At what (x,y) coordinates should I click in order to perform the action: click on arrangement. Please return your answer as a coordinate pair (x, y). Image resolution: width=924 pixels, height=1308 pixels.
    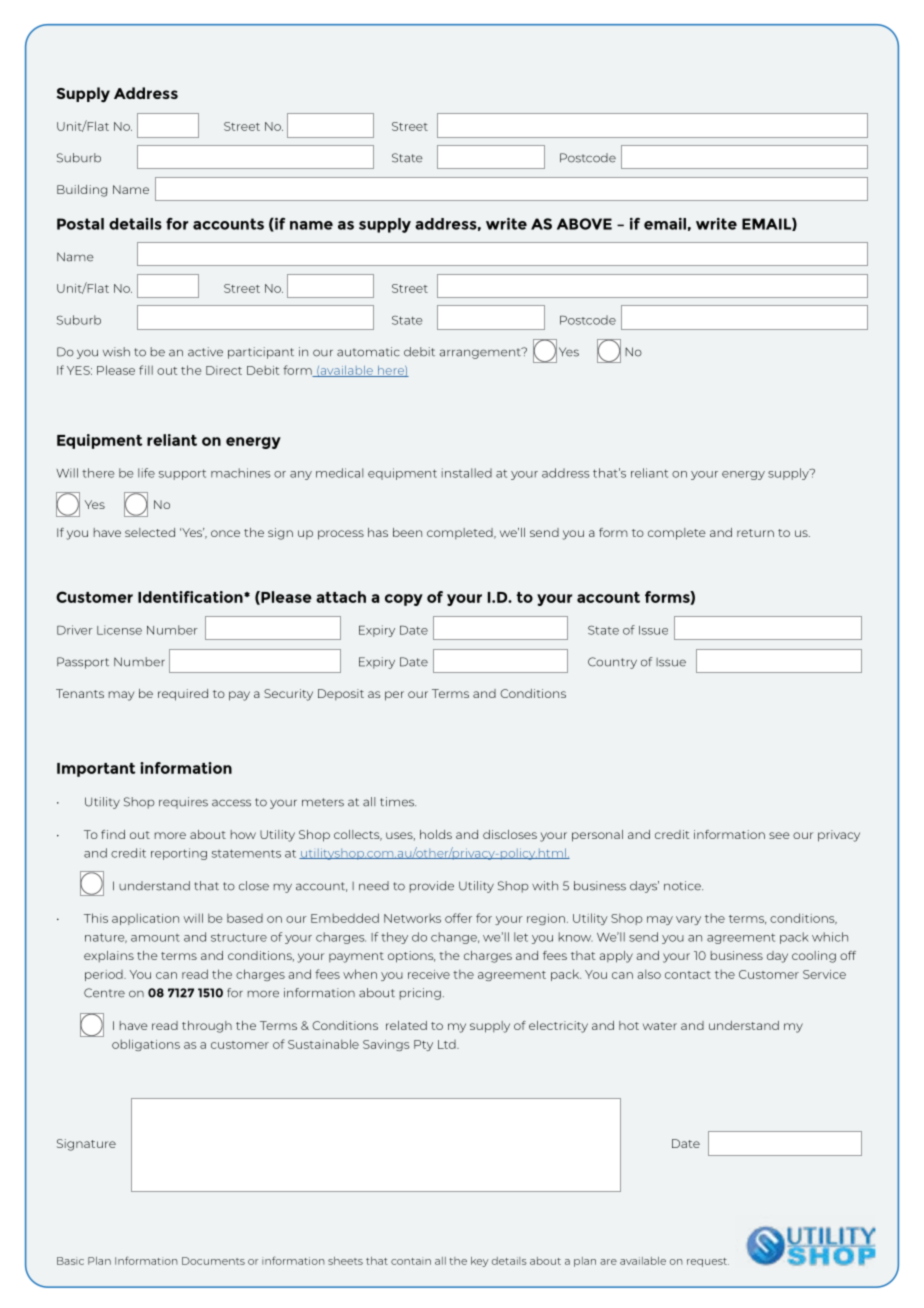
    Looking at the image, I should click on (481, 353).
